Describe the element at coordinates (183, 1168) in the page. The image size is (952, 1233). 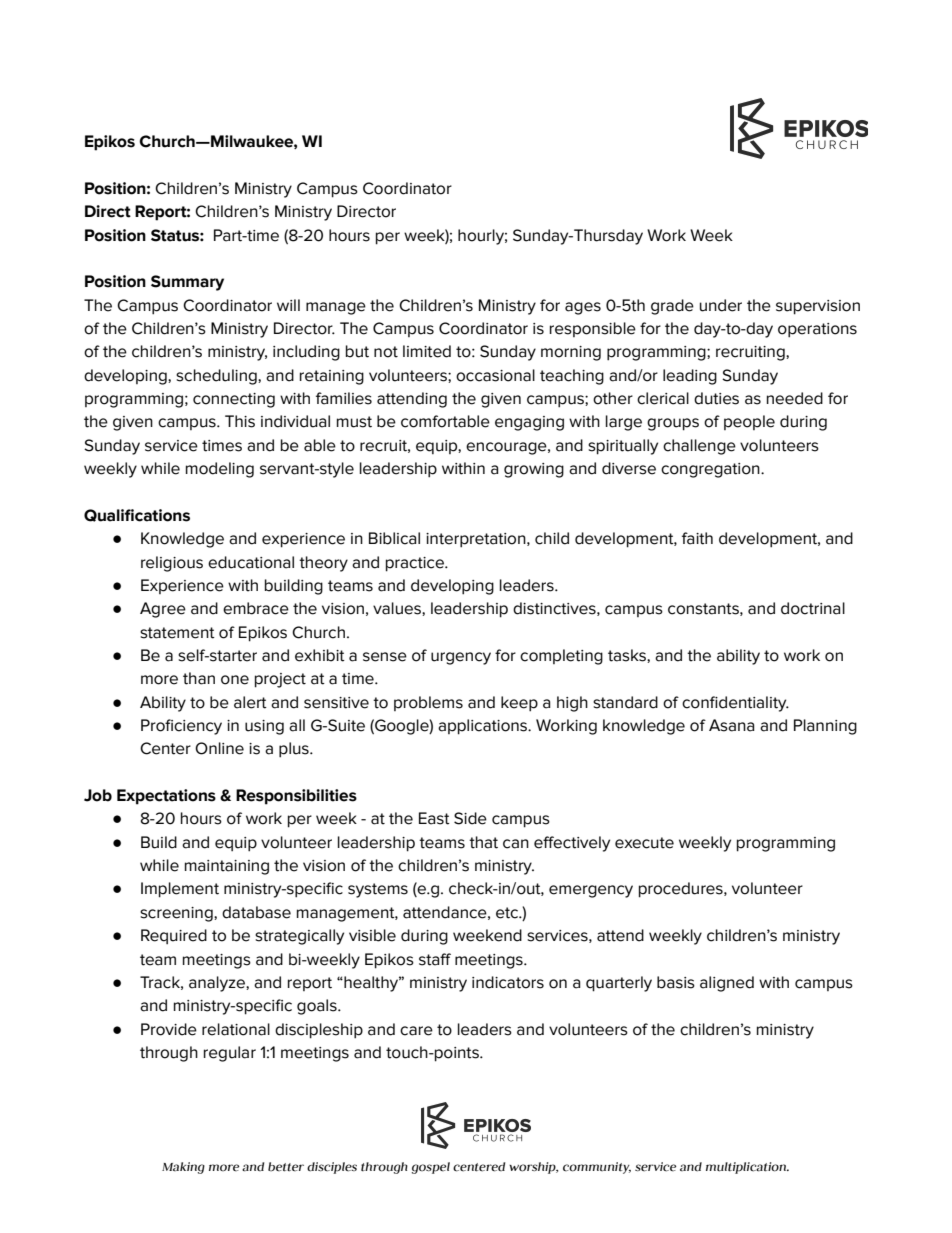
I see `Making` at that location.
